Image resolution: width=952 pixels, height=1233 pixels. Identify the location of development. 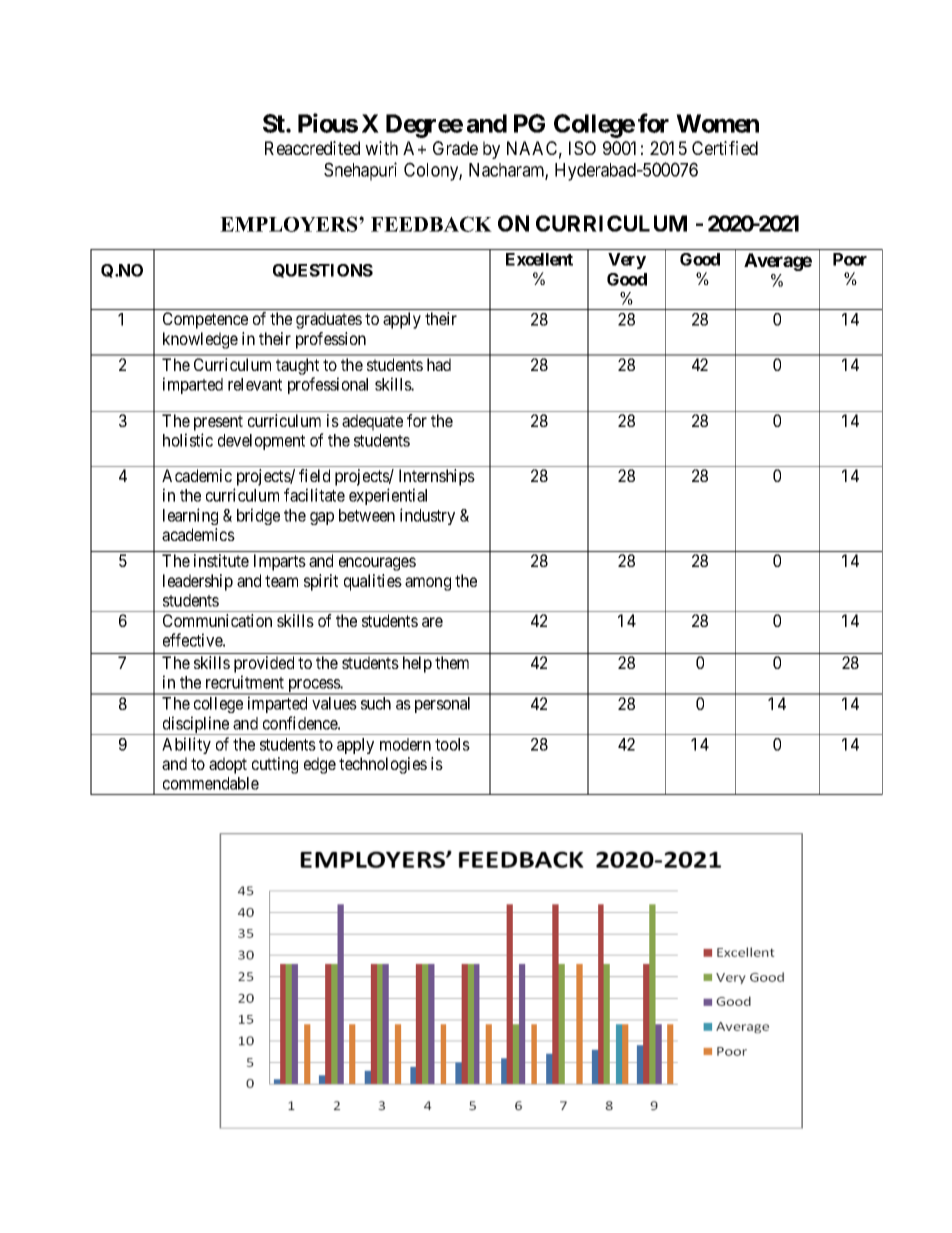
(261, 442).
